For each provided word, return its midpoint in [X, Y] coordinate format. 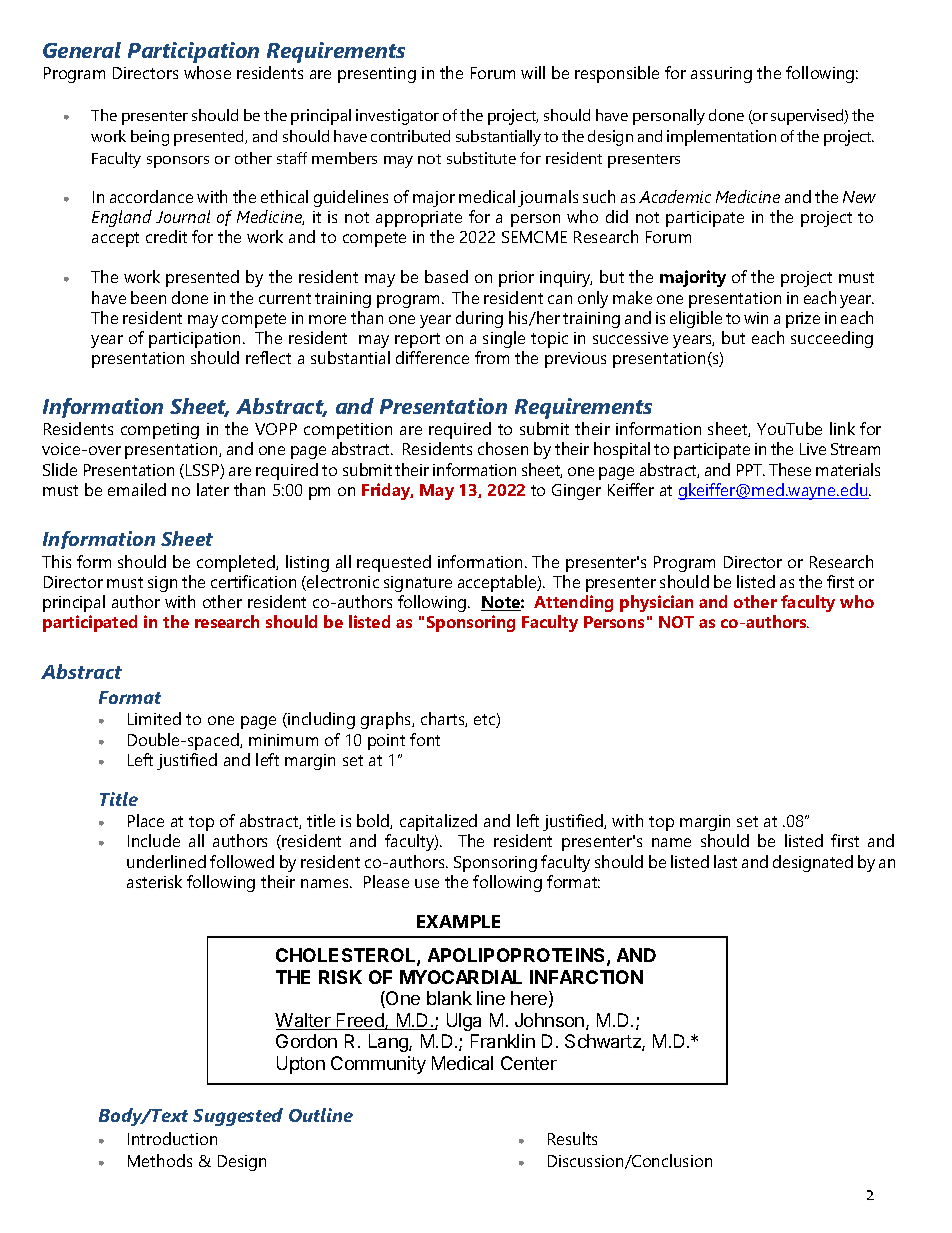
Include [154, 840]
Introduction [172, 1138]
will [533, 72]
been [148, 297]
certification [253, 581]
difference [432, 357]
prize [803, 320]
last [725, 861]
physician [656, 603]
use [427, 883]
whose [207, 72]
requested [394, 563]
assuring [721, 75]
